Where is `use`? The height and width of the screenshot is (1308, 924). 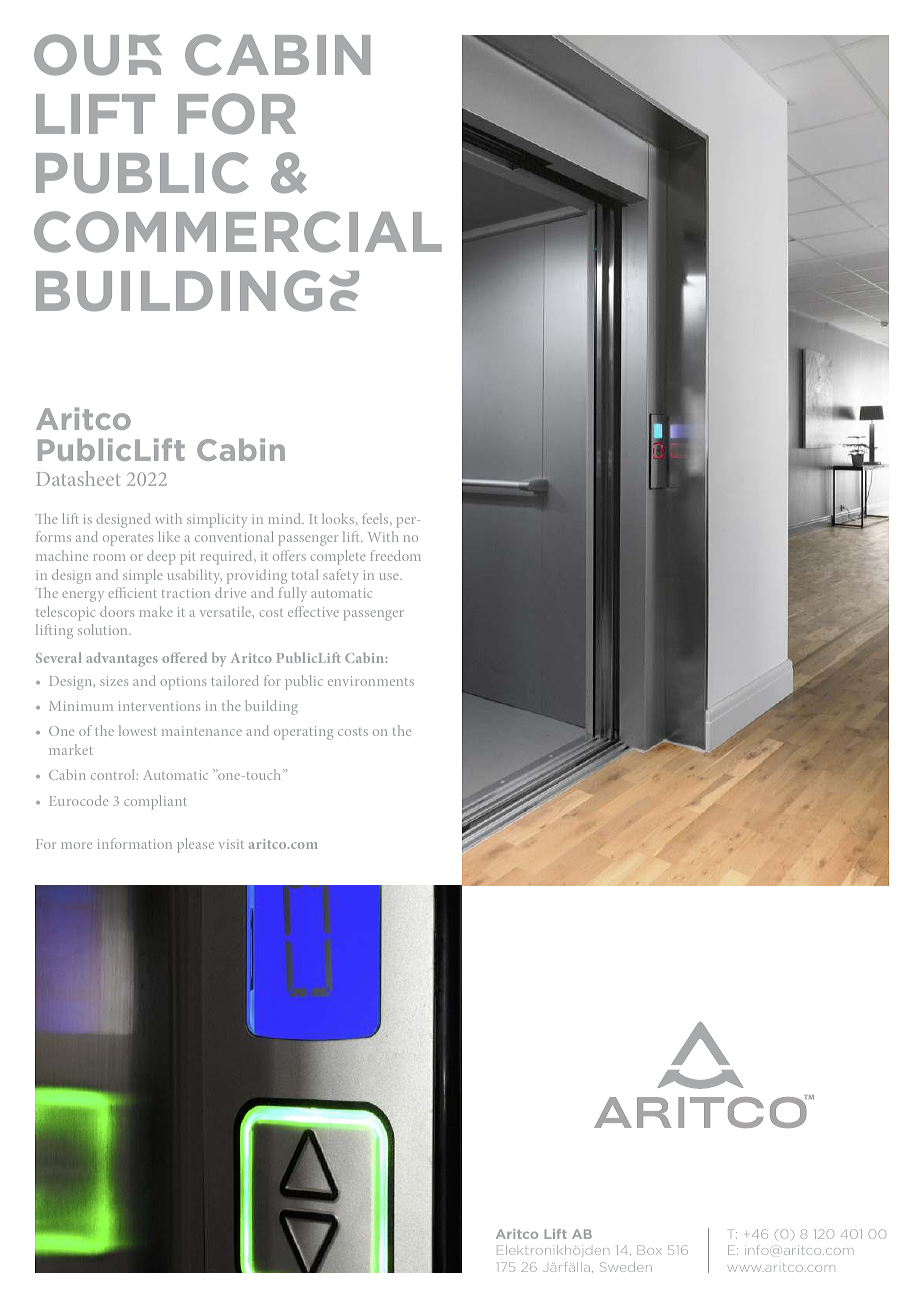
use is located at coordinates (390, 576).
